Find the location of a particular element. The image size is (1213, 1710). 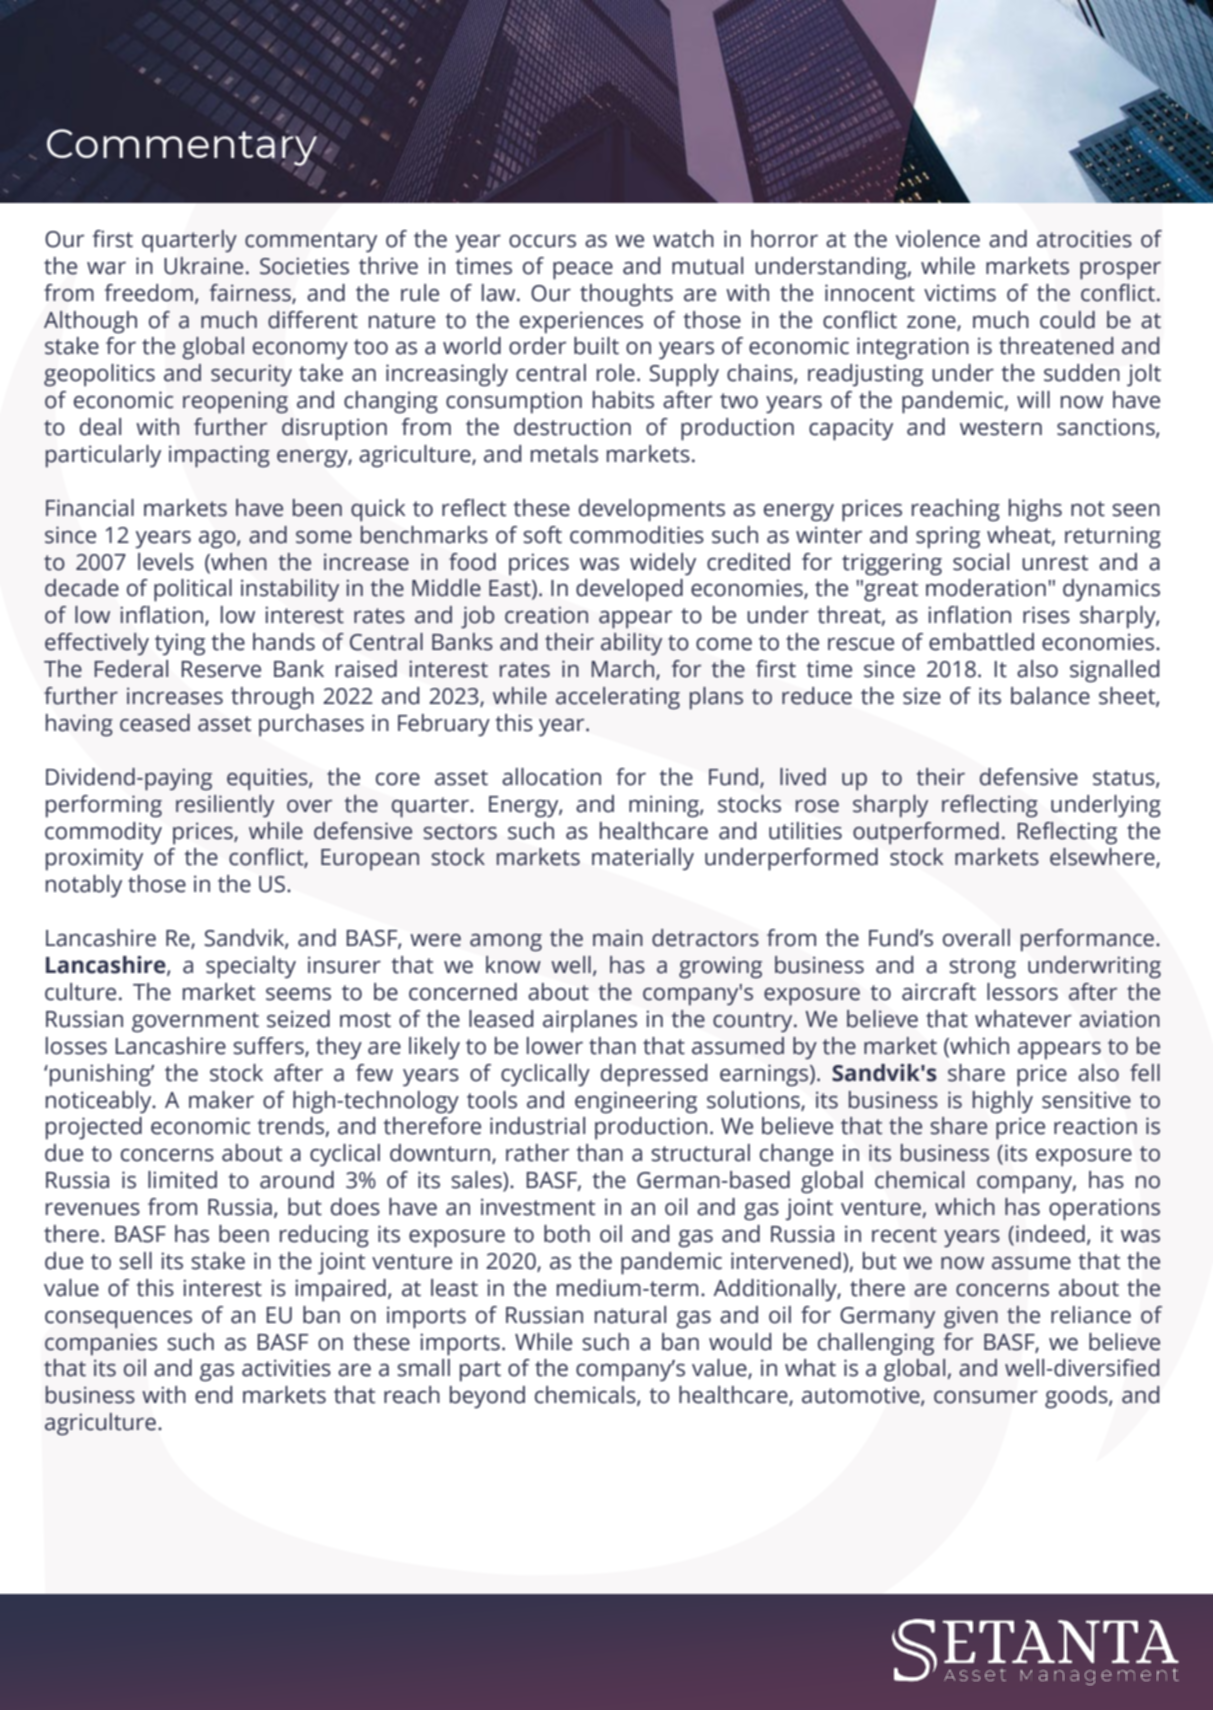

specialty is located at coordinates (251, 967).
